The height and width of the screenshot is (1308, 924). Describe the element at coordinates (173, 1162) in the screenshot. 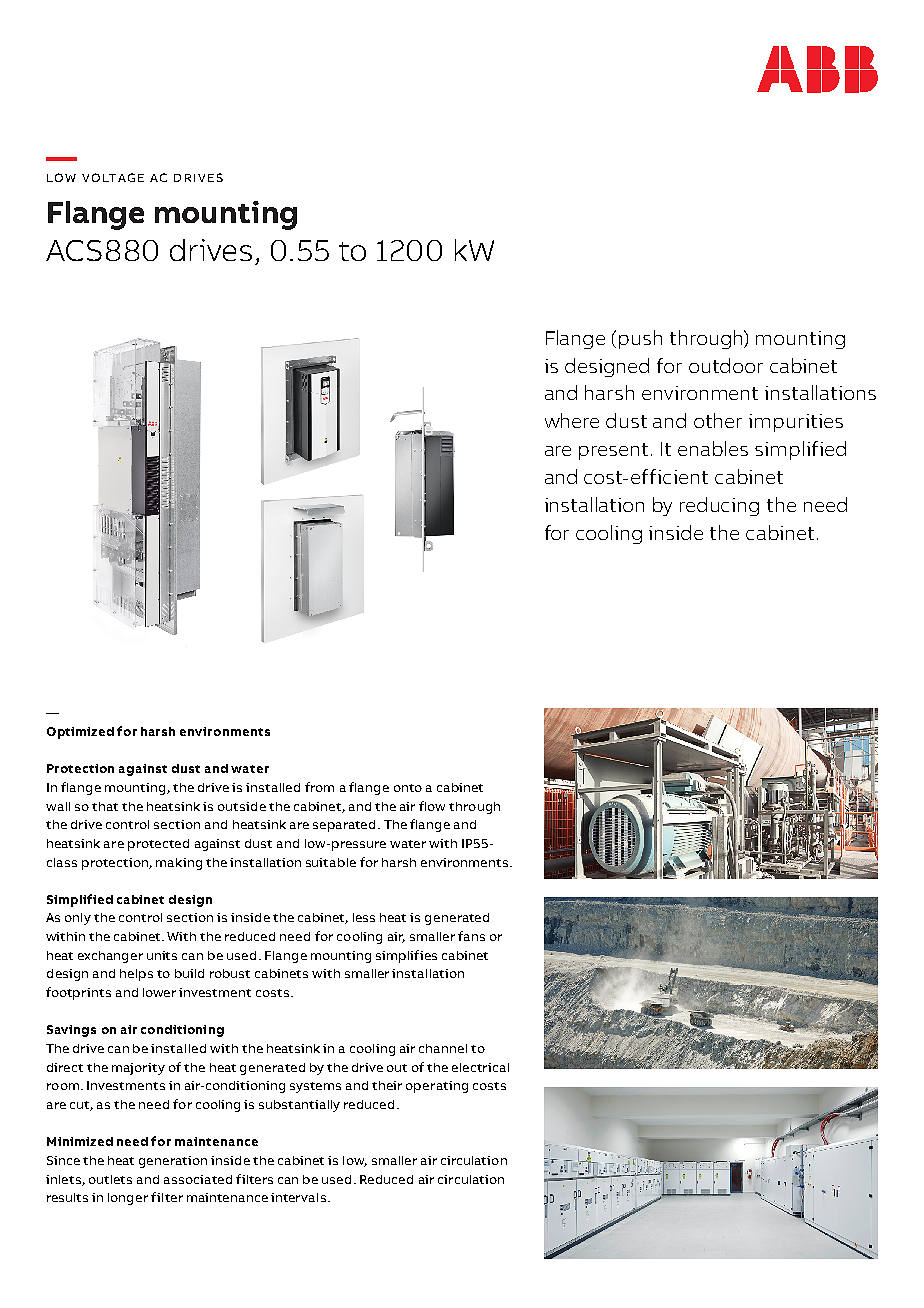

I see `generation` at that location.
